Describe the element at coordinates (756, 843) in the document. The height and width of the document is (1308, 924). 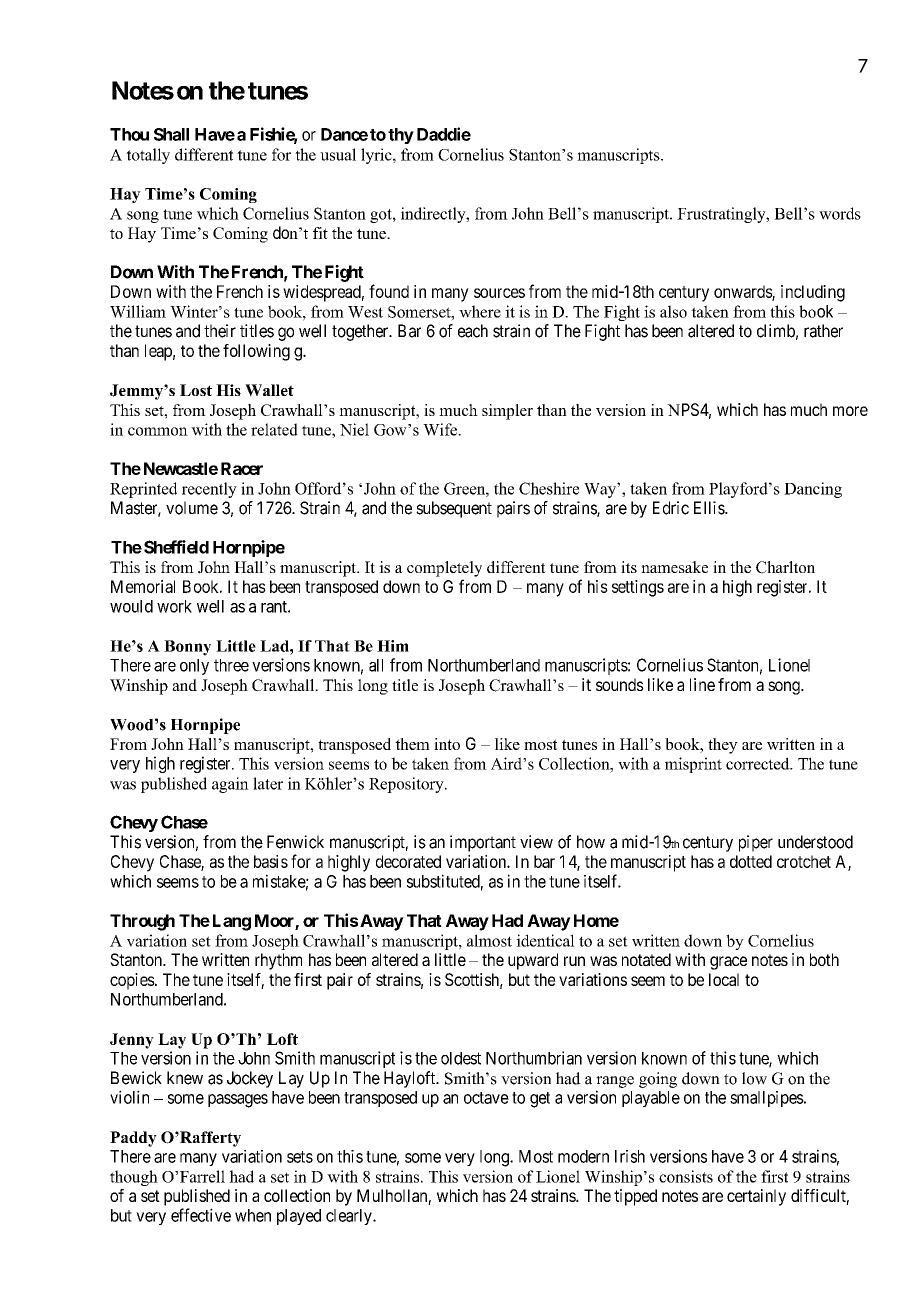
I see `piper` at that location.
